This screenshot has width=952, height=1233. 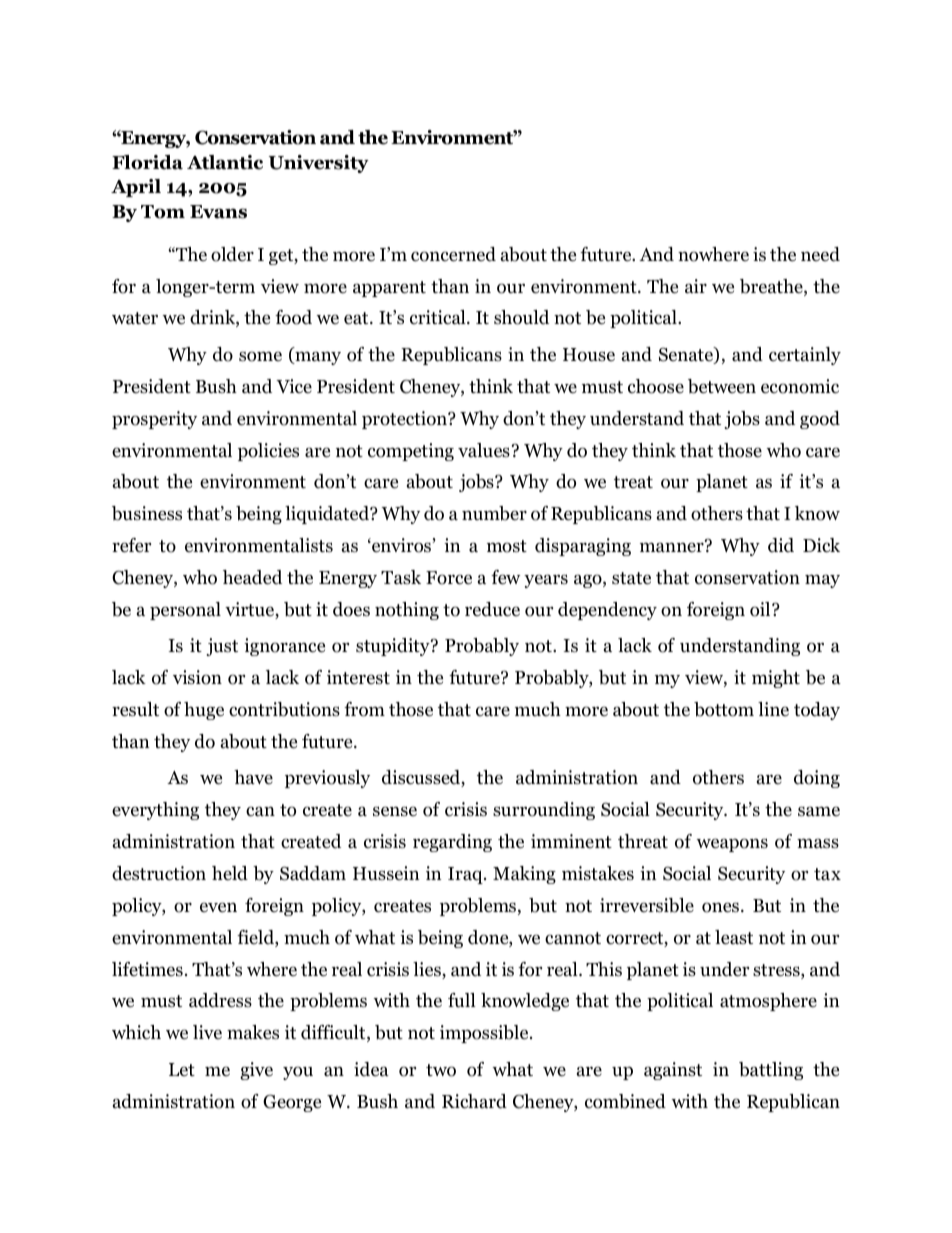 I want to click on concerned, so click(x=453, y=254).
